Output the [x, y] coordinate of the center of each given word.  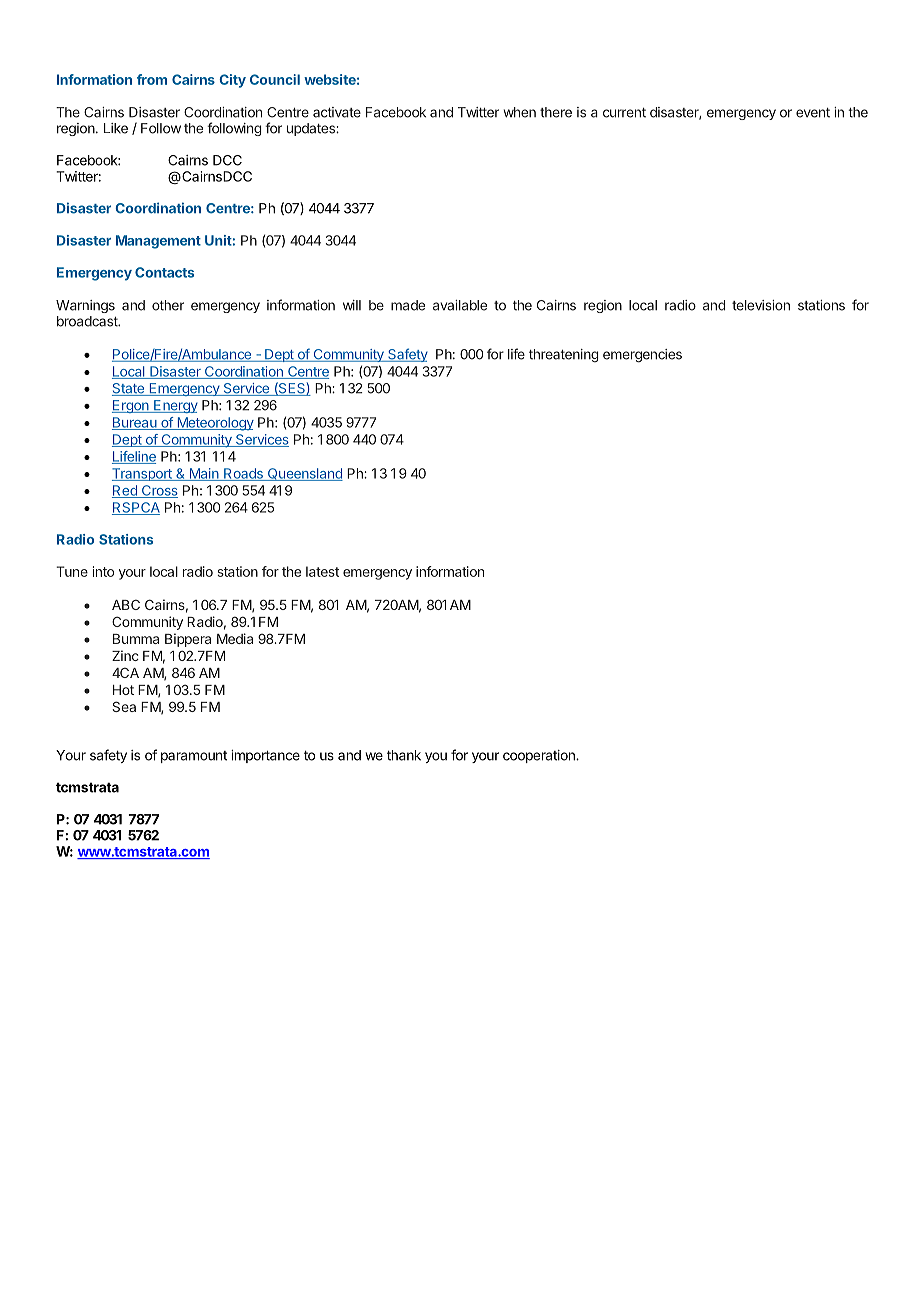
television [761, 305]
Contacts [164, 272]
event [813, 113]
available [460, 305]
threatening [564, 356]
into [103, 571]
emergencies [642, 356]
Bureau [135, 423]
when [519, 112]
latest [322, 571]
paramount [194, 757]
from [152, 79]
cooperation [540, 756]
